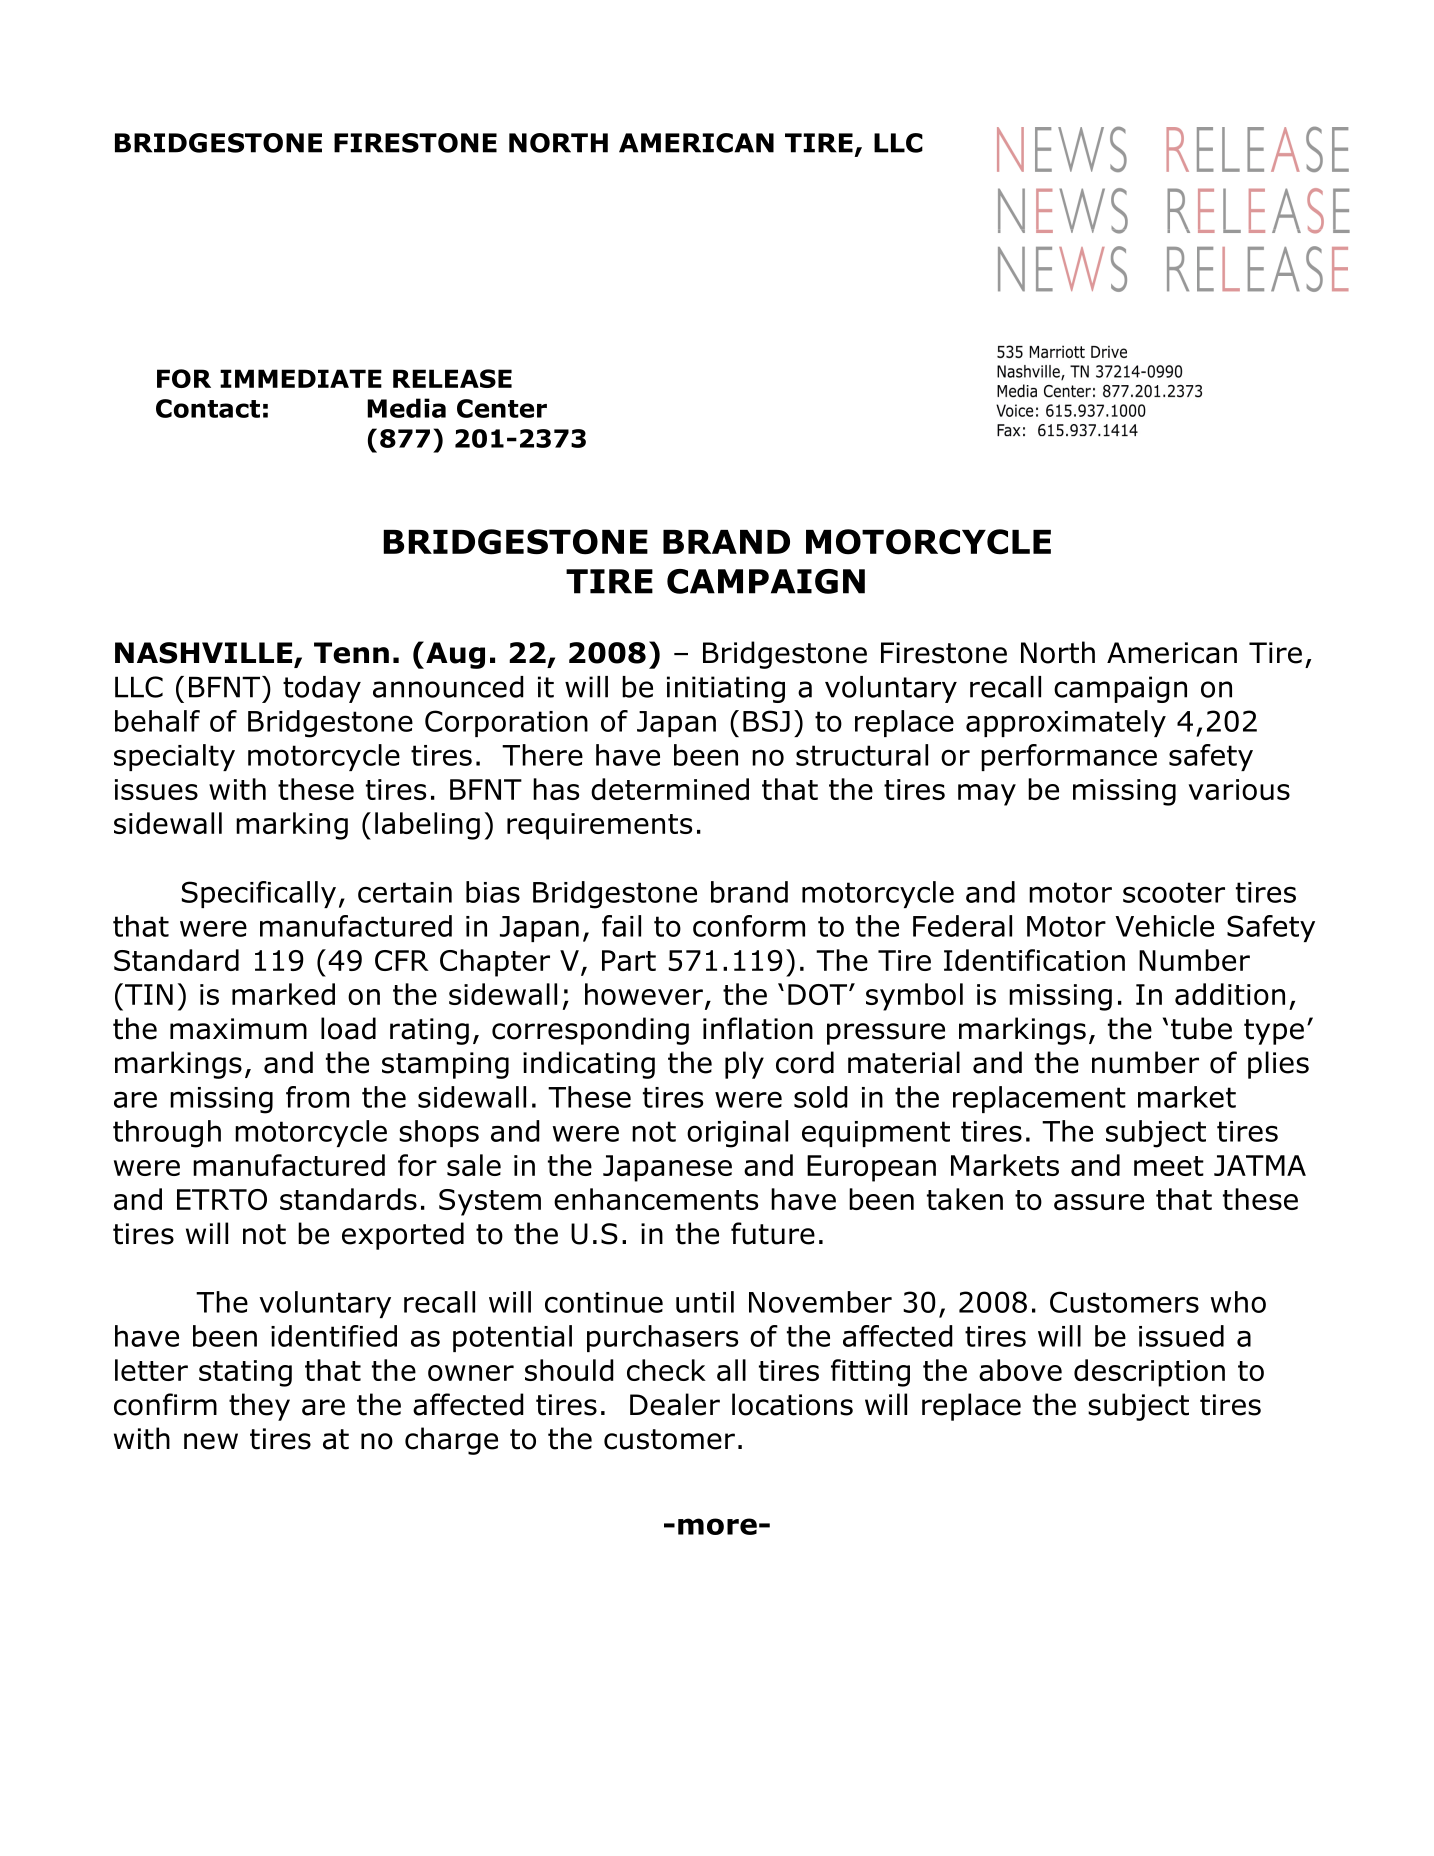  Describe the element at coordinates (1149, 1373) in the image. I see `description` at that location.
